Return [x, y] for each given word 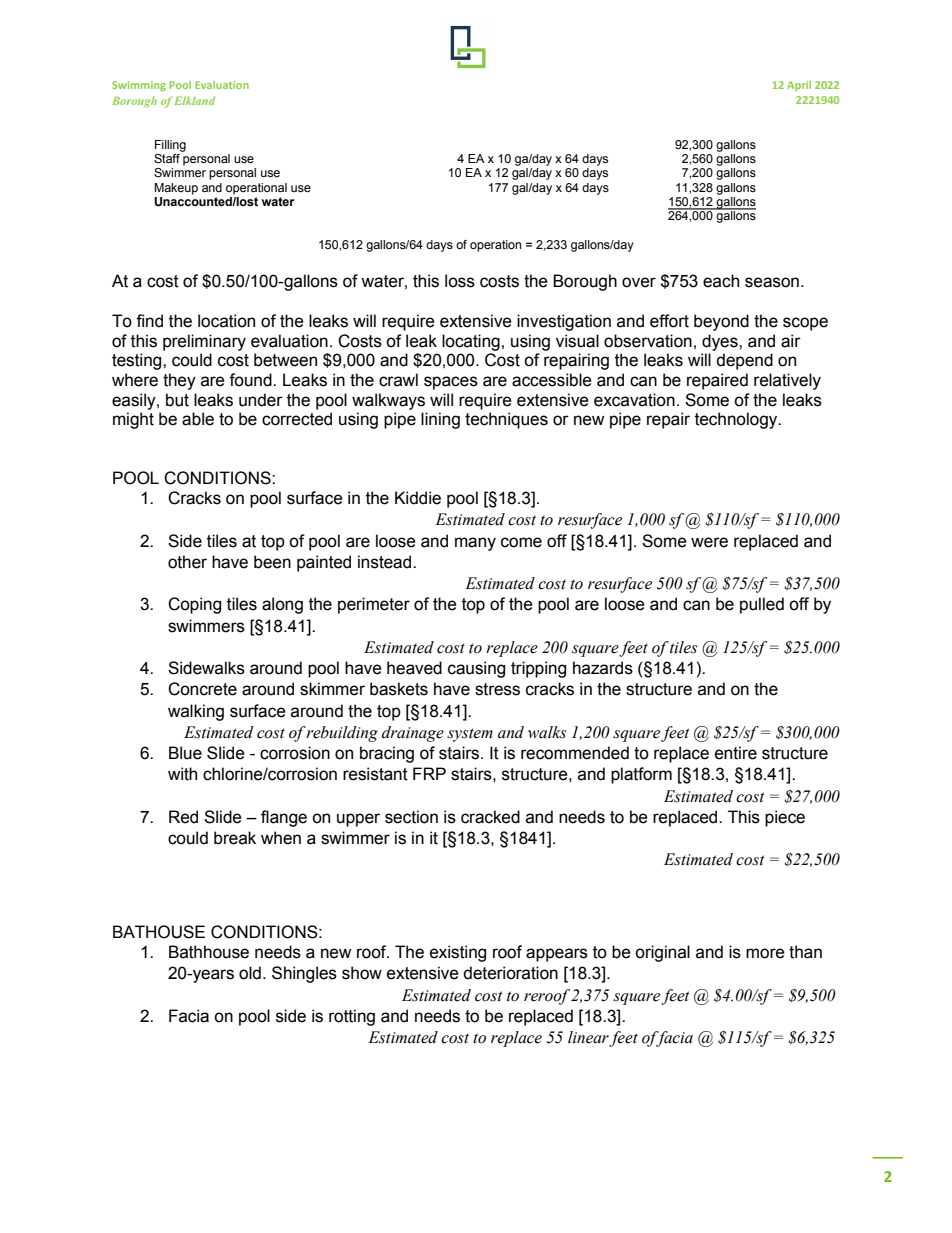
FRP [429, 773]
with [182, 774]
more [765, 953]
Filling [170, 146]
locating [471, 342]
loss [460, 281]
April [799, 86]
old [250, 973]
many [475, 544]
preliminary [204, 342]
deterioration [510, 973]
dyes [721, 342]
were [709, 542]
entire [736, 753]
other [187, 562]
